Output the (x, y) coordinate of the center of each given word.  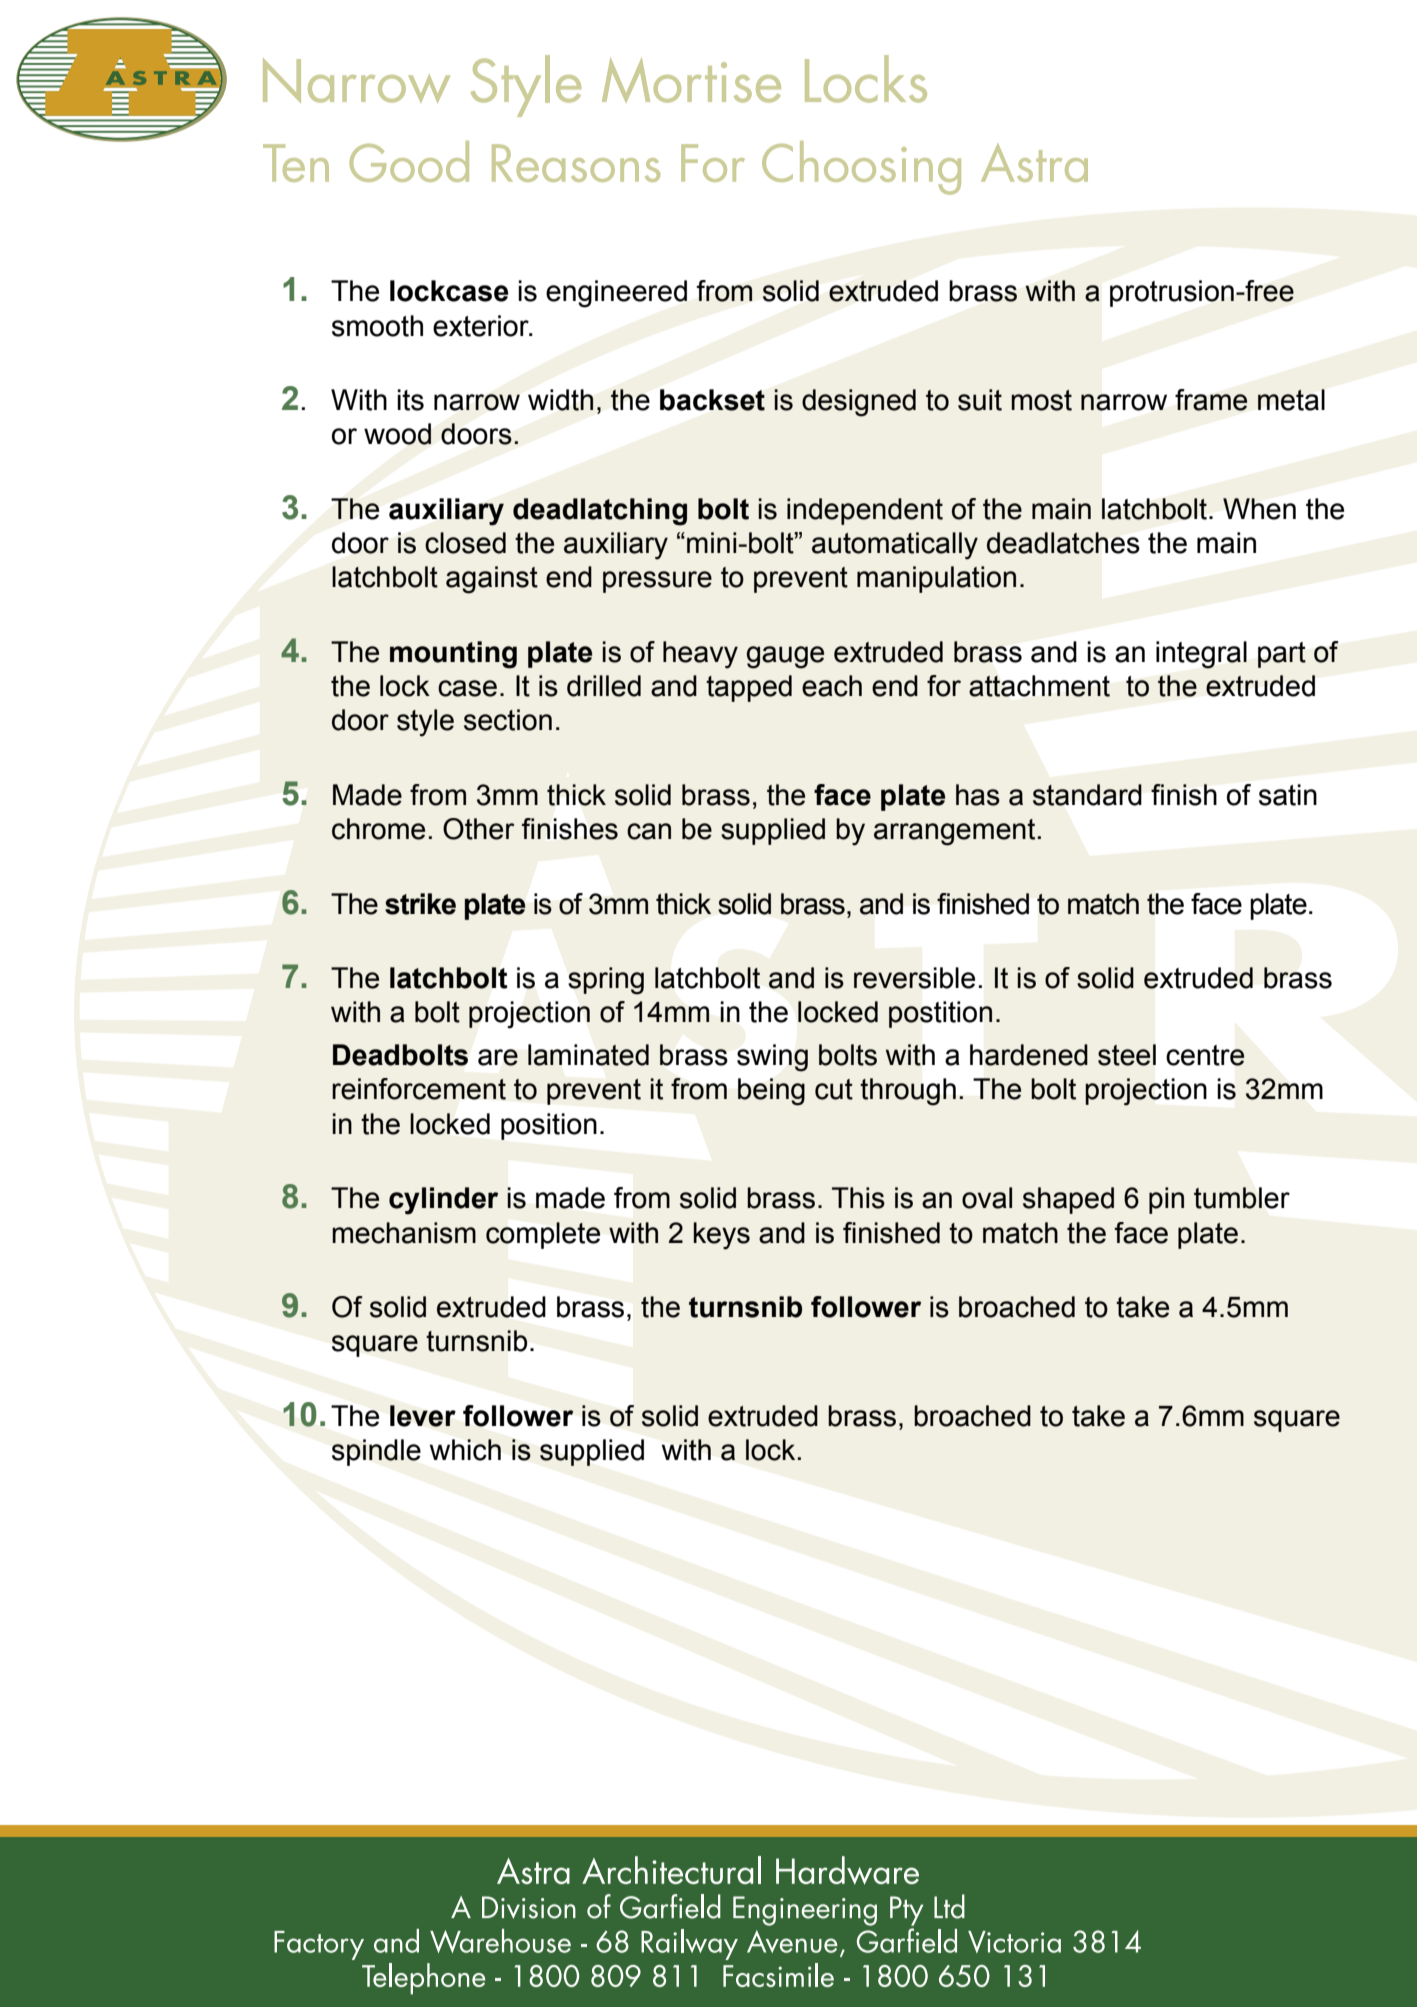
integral (1201, 655)
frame (1211, 400)
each (832, 686)
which (465, 1450)
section (508, 720)
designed (859, 403)
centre (1205, 1055)
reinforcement (419, 1089)
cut (834, 1089)
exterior (482, 326)
